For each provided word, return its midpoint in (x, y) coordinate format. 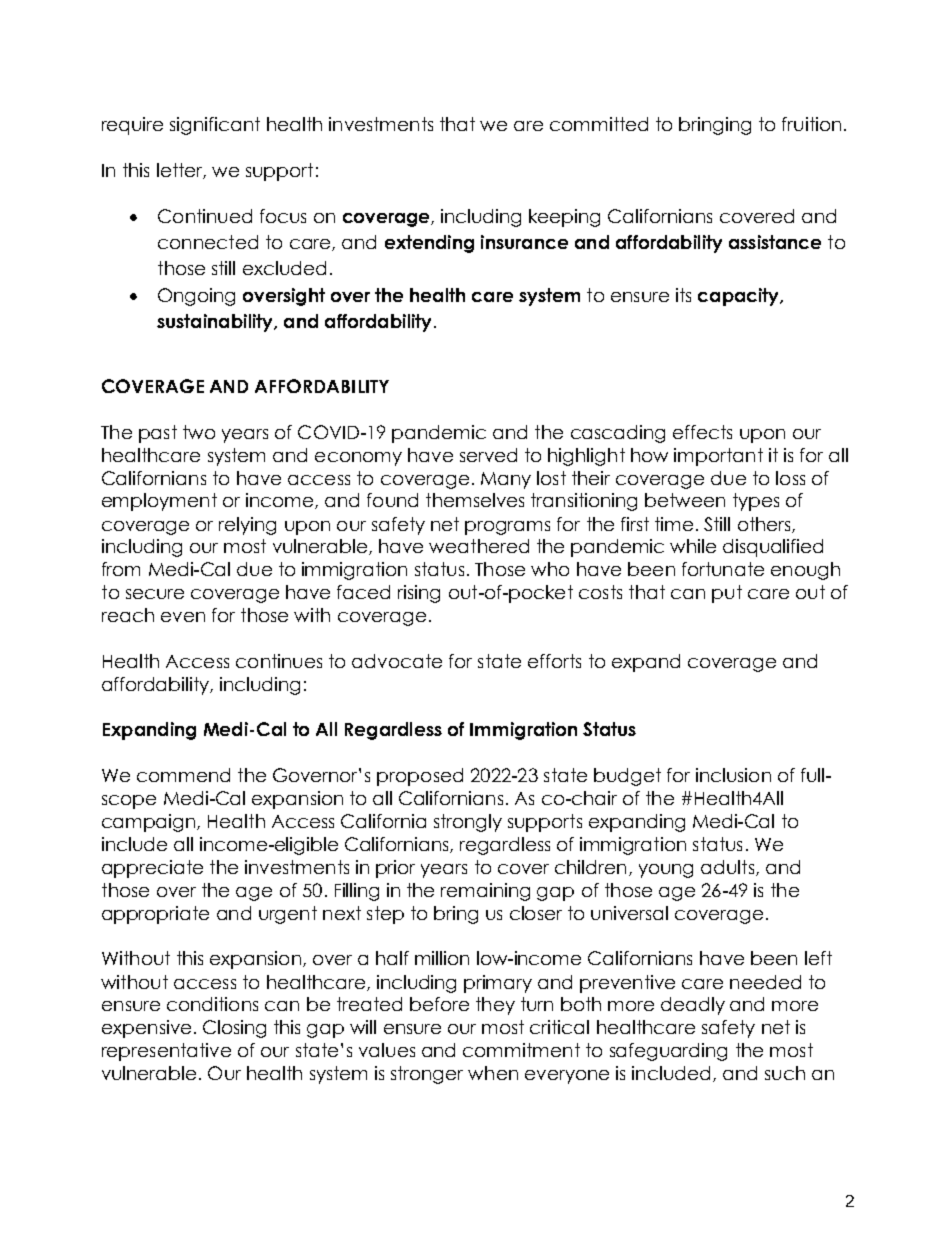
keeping (564, 218)
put (727, 594)
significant (215, 126)
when (493, 1073)
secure (155, 594)
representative (166, 1052)
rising (419, 594)
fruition (811, 124)
